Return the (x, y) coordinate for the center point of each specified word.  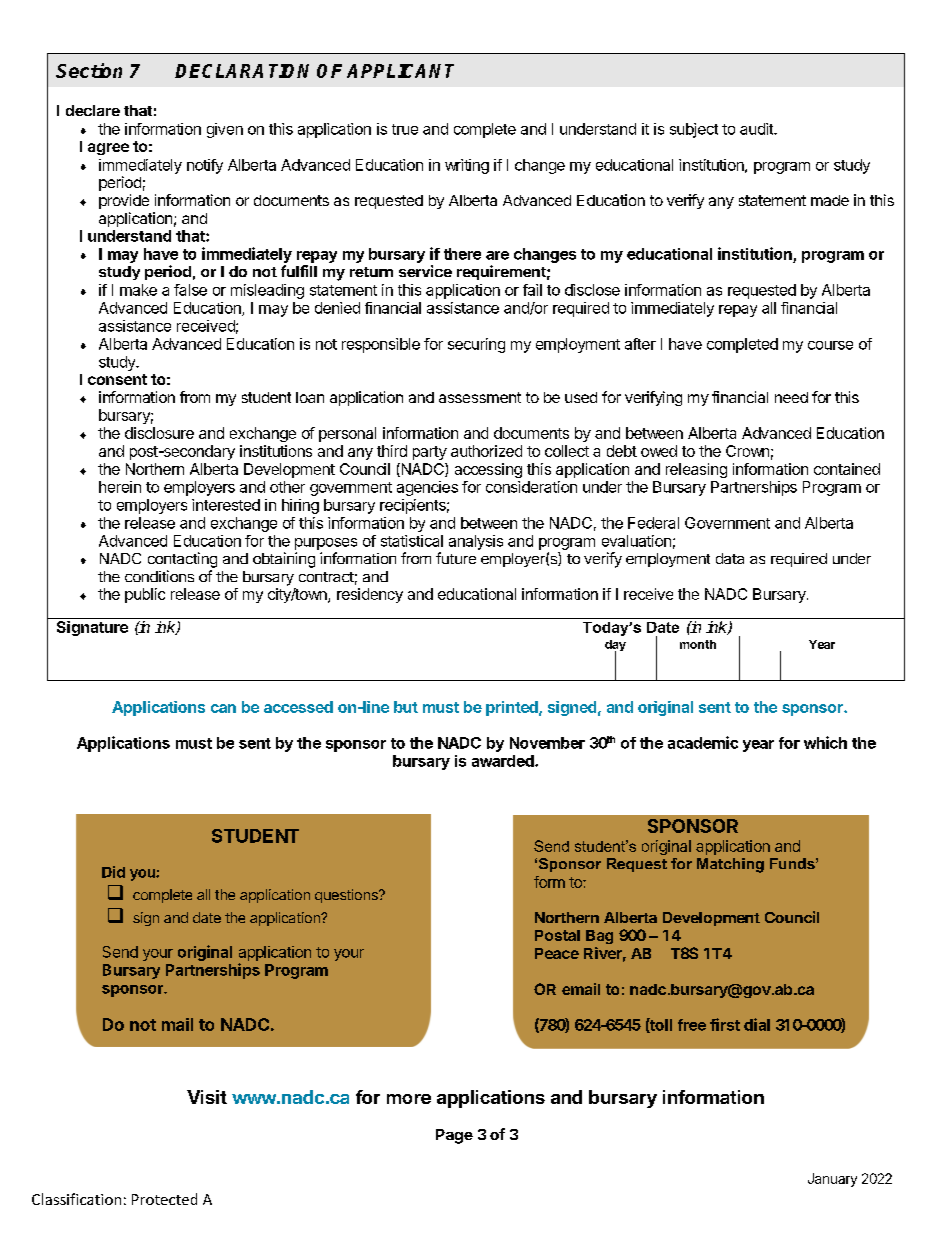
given (225, 130)
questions (347, 896)
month (698, 644)
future (456, 558)
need (791, 397)
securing (476, 345)
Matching (730, 865)
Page (454, 1136)
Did (113, 872)
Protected (164, 1199)
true (405, 129)
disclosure (159, 433)
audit (757, 129)
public (145, 595)
